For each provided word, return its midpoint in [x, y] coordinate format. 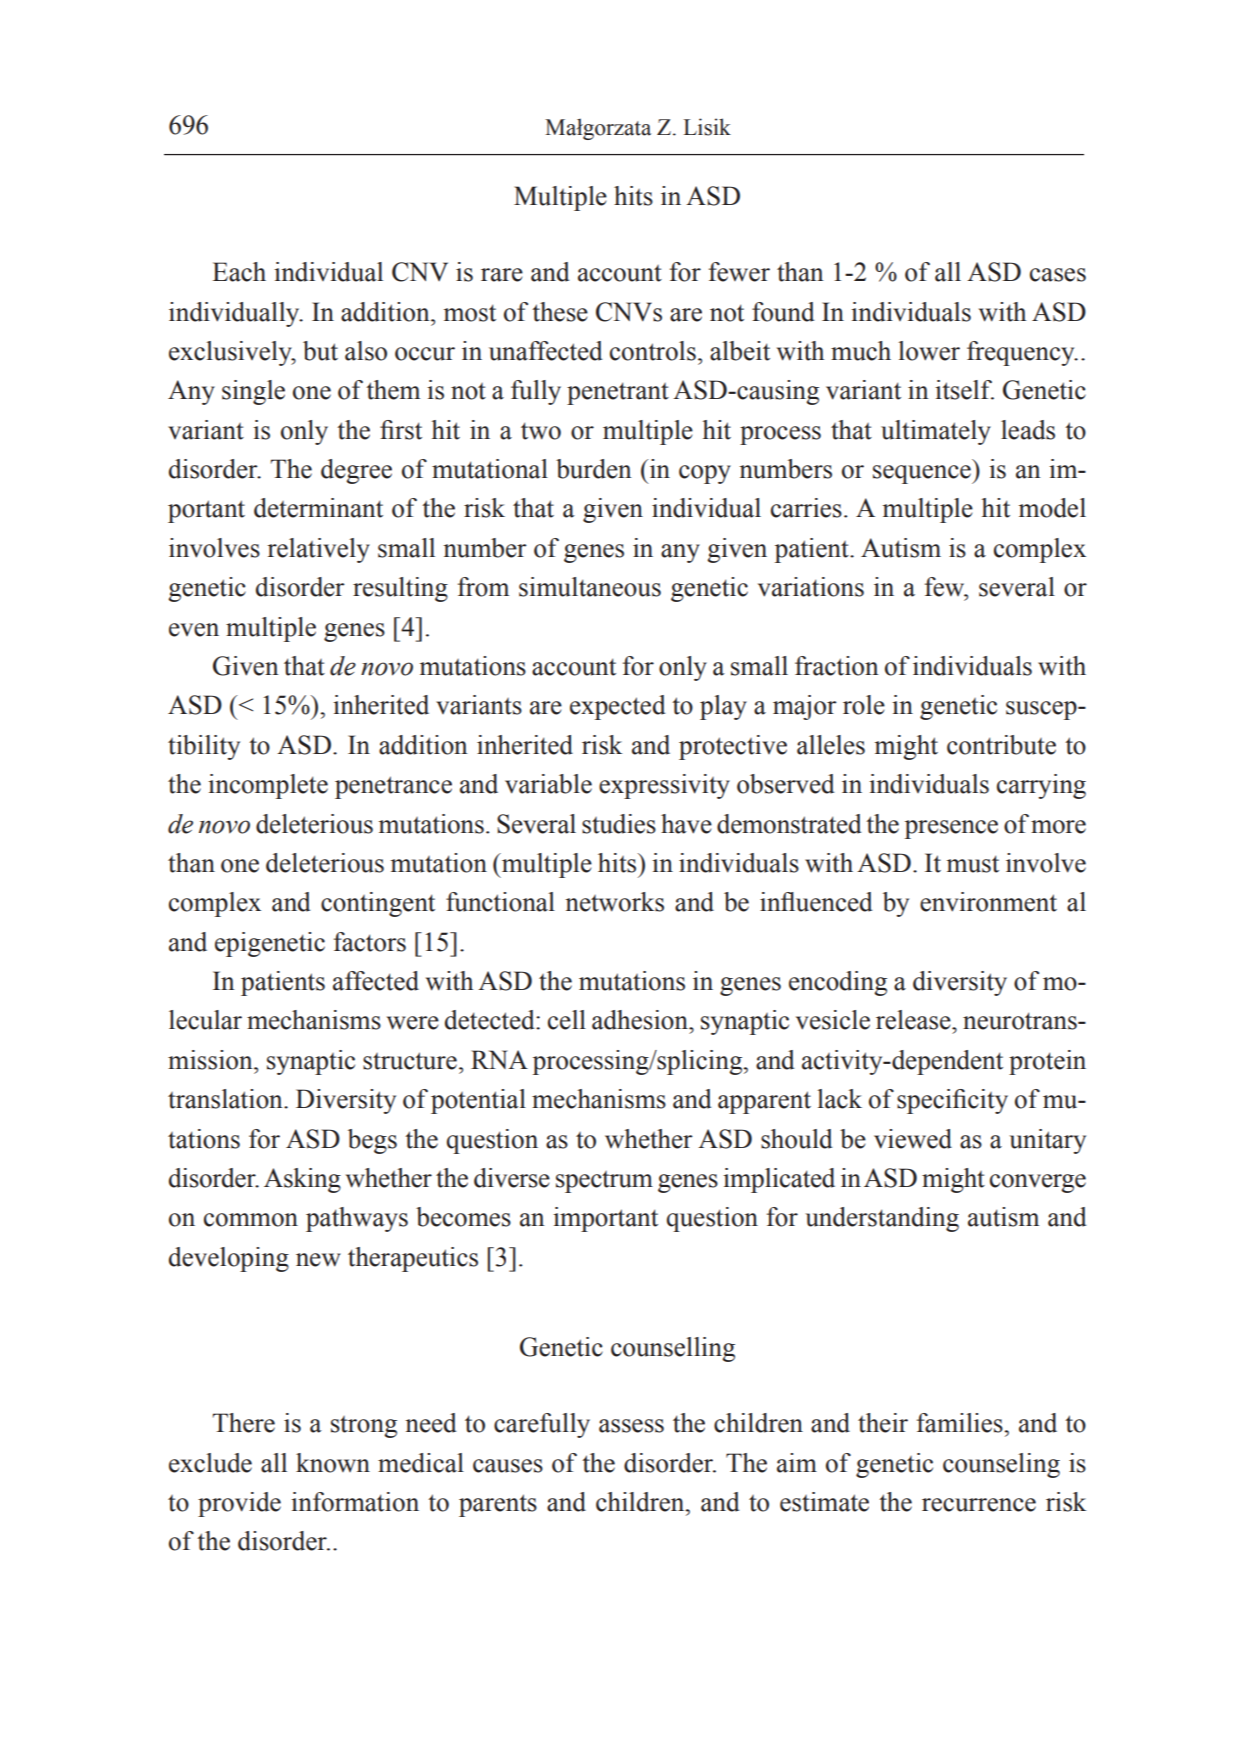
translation [226, 1099]
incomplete [268, 786]
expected [618, 707]
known [333, 1463]
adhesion [641, 1020]
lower [929, 351]
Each [239, 272]
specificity [952, 1101]
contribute [1001, 745]
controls [653, 351]
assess [631, 1426]
